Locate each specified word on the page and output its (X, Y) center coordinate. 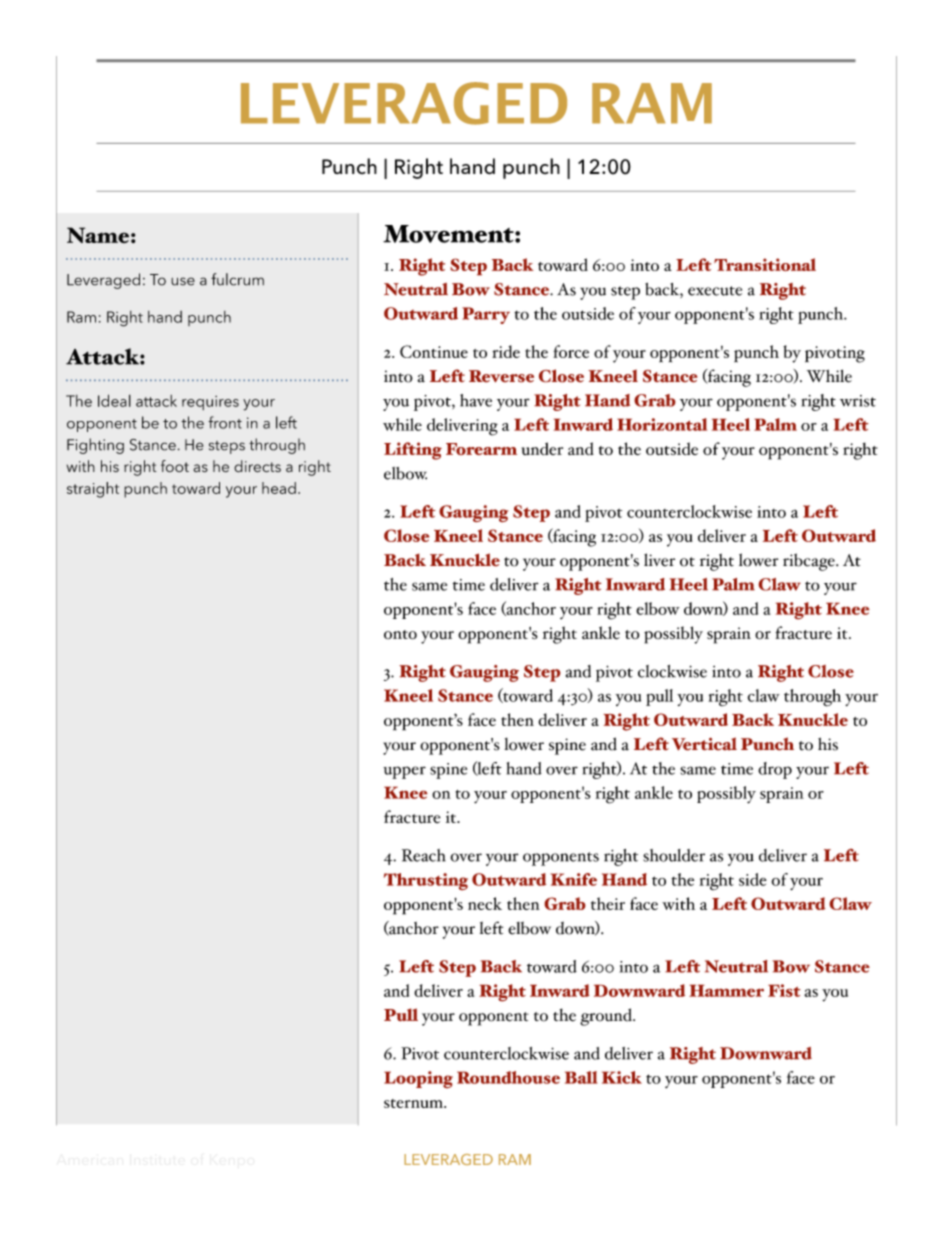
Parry (486, 315)
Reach (424, 855)
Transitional (765, 265)
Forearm (481, 449)
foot (175, 466)
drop (775, 770)
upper (404, 772)
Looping (418, 1080)
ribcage (810, 562)
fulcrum (237, 279)
